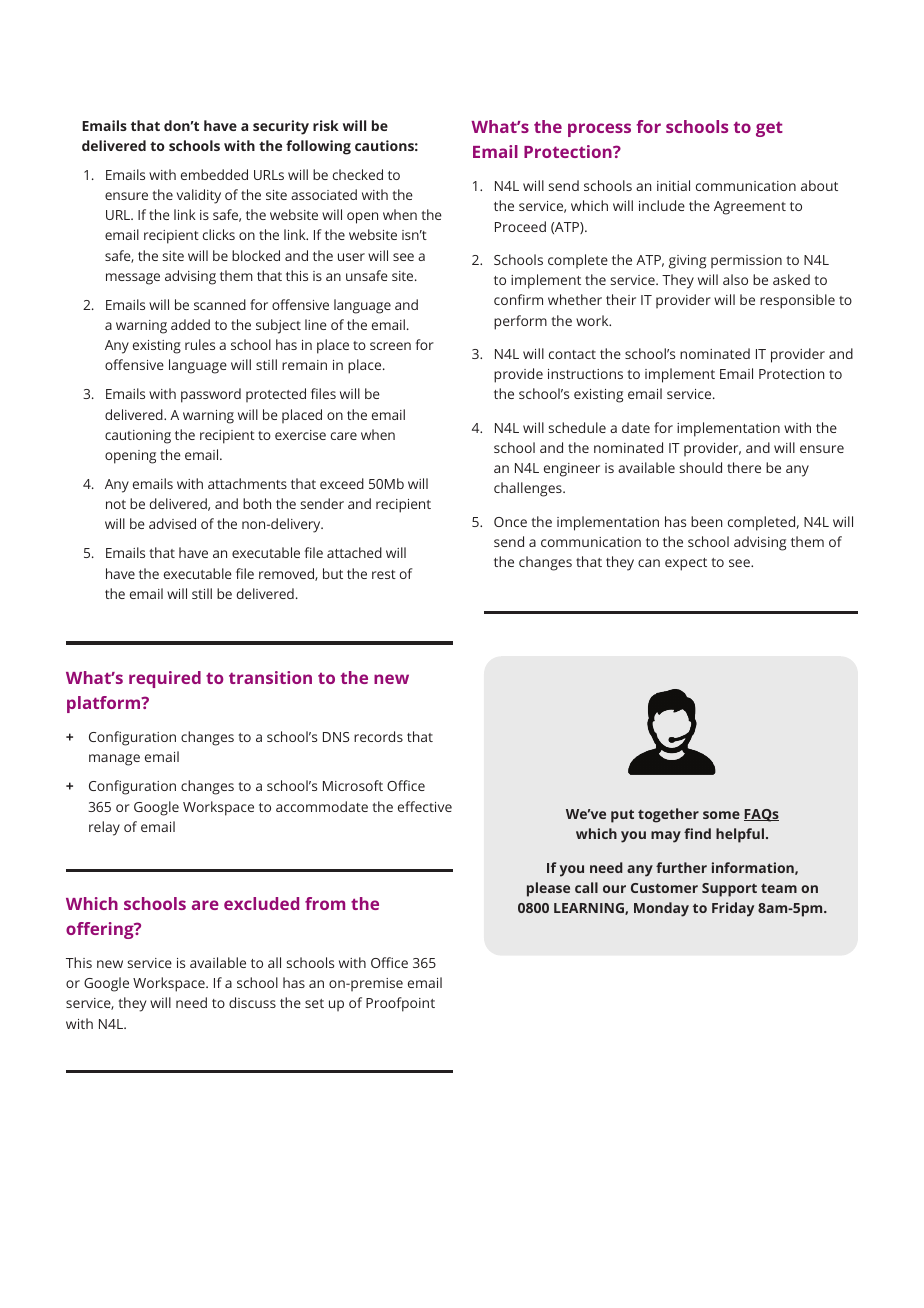 This image has height=1308, width=924. Describe the element at coordinates (686, 564) in the image. I see `expect` at that location.
